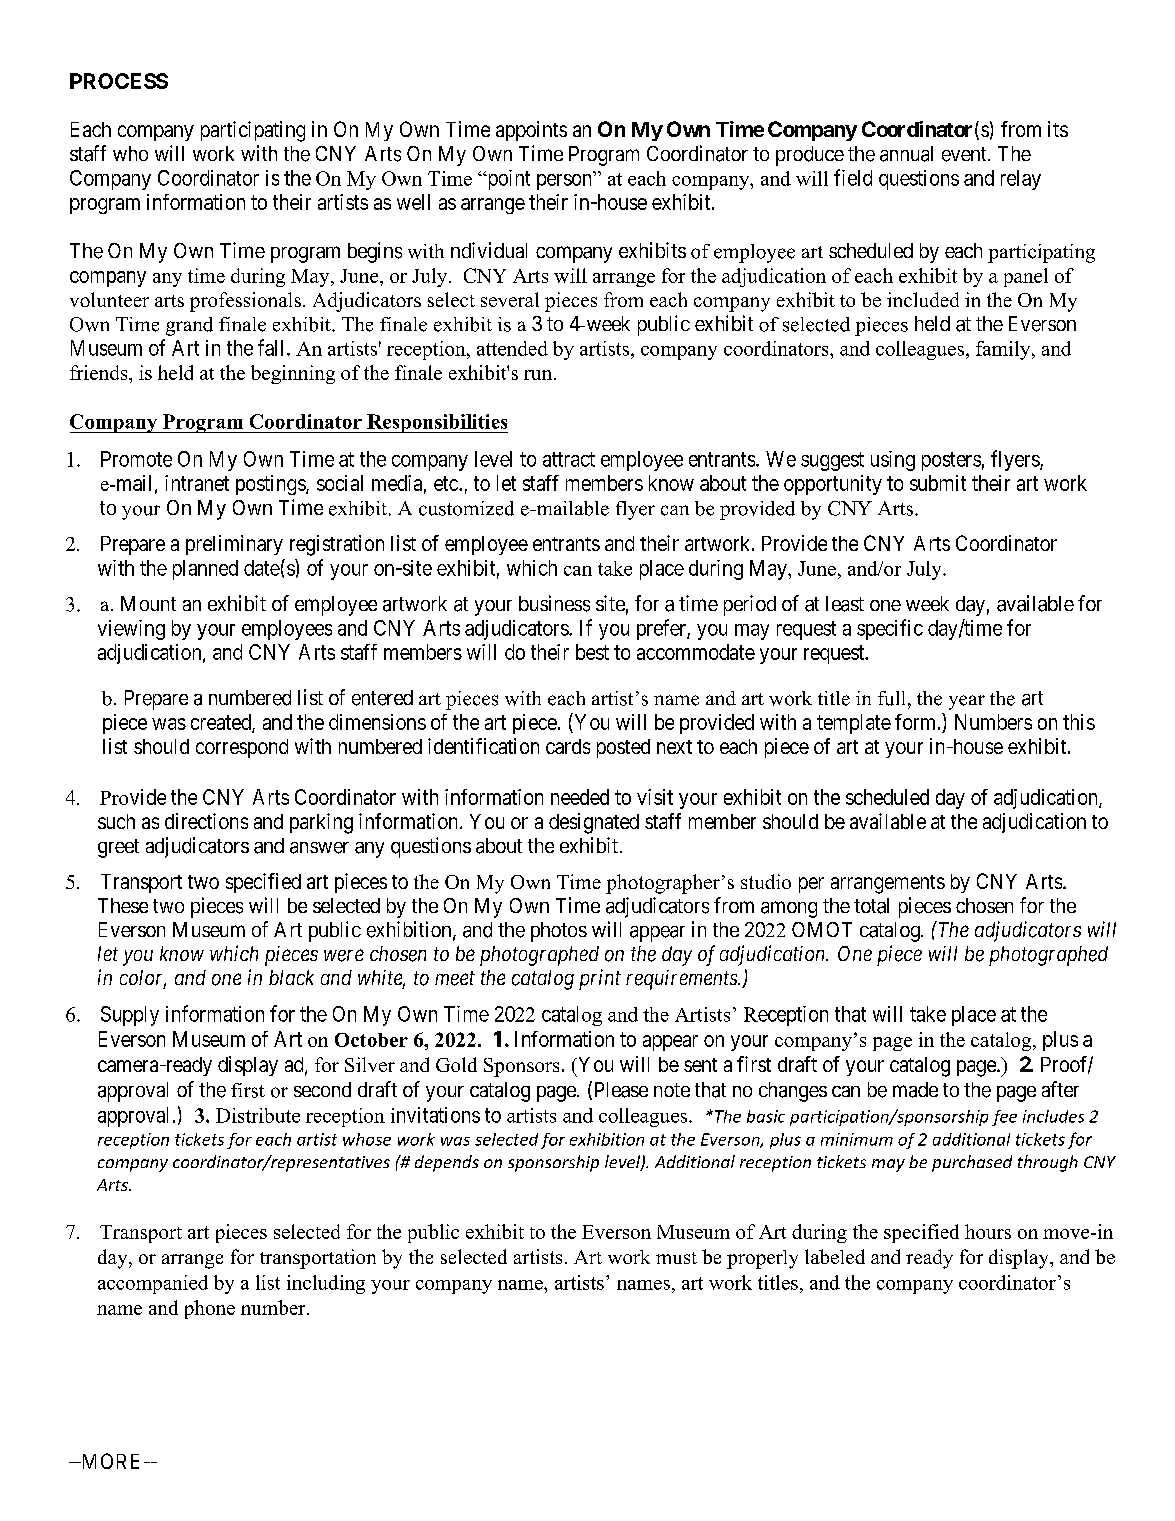 This page has height=1521, width=1175. What do you see at coordinates (564, 182) in the page?
I see `person` at bounding box center [564, 182].
